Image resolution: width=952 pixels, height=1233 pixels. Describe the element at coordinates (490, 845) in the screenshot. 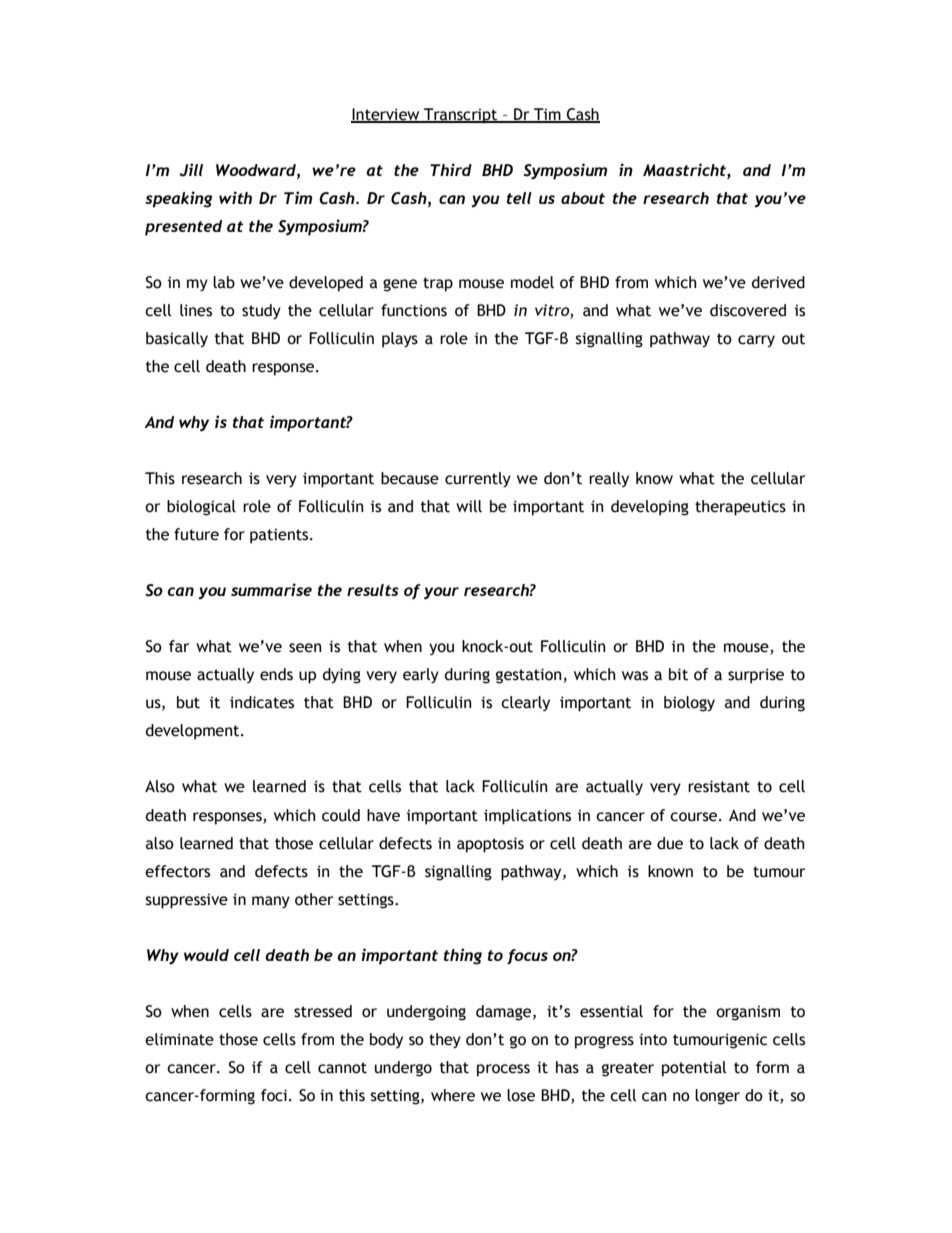

I see `apoptosis` at that location.
